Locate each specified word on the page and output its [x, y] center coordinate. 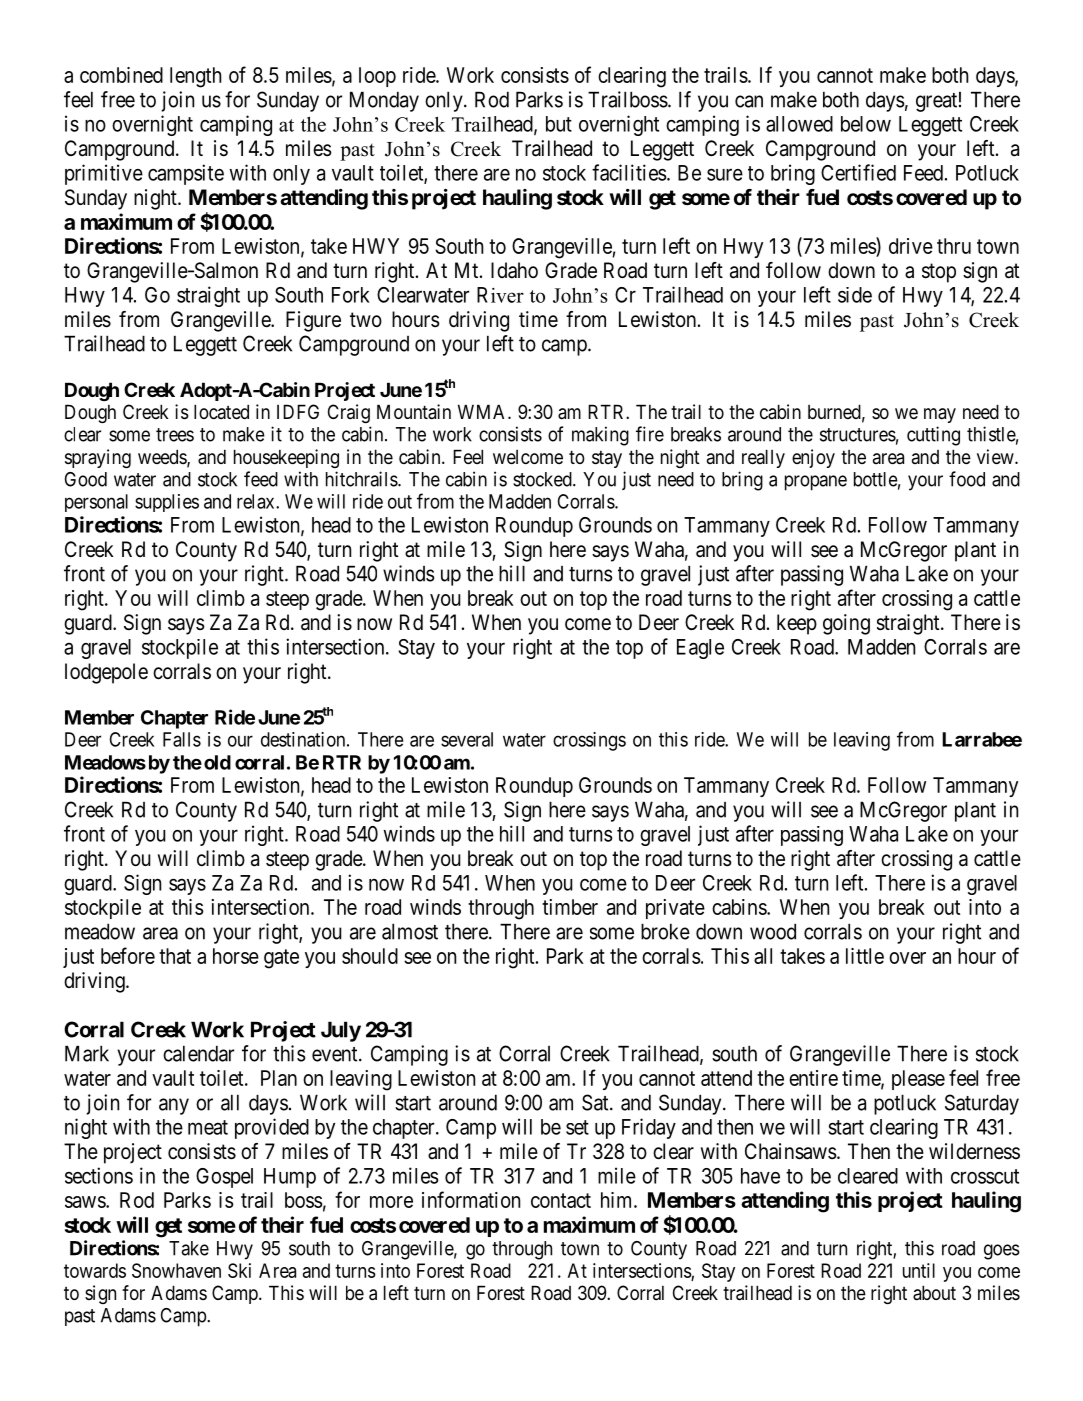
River [500, 295]
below [866, 124]
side [855, 295]
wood [773, 931]
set [577, 1127]
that [175, 956]
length [196, 77]
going [846, 624]
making [600, 436]
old [217, 762]
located [221, 411]
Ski [239, 1270]
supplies [167, 503]
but [559, 124]
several [467, 739]
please [918, 1080]
